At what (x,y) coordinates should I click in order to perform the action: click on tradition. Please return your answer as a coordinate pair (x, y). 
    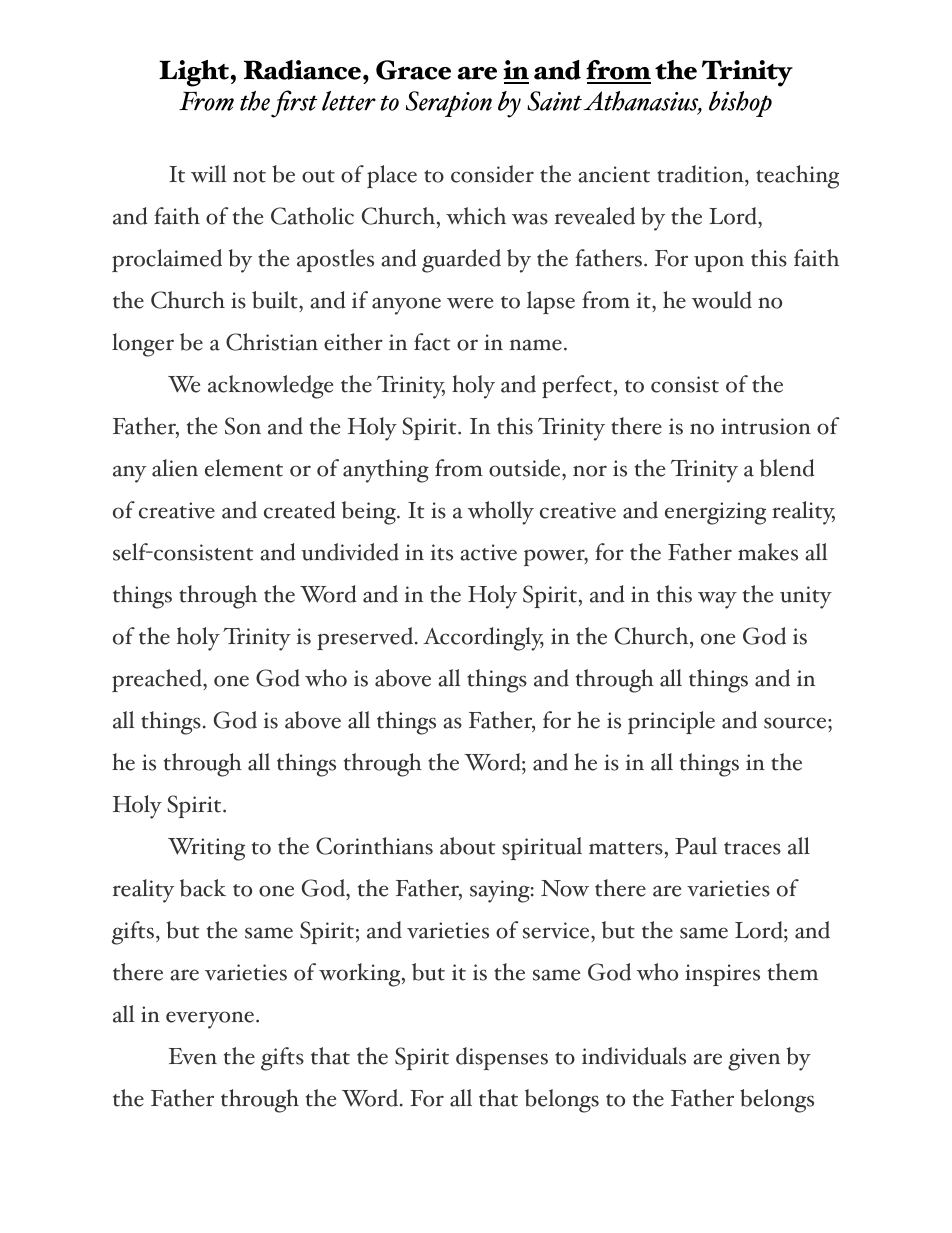
    Looking at the image, I should click on (701, 174).
